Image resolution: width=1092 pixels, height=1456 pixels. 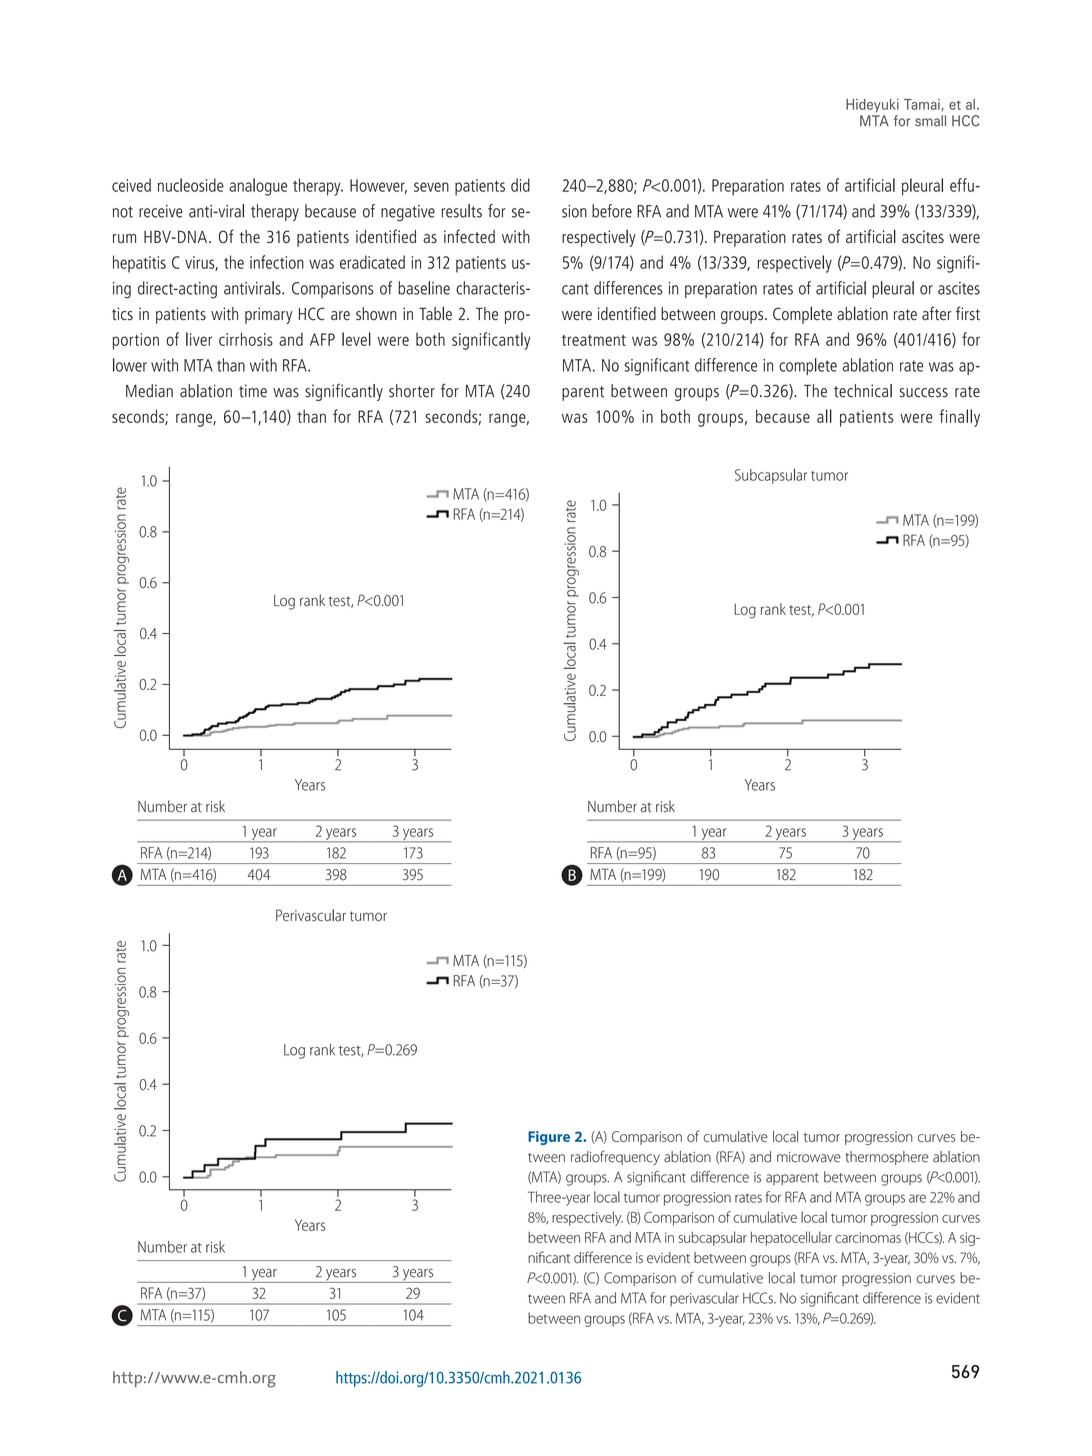 I want to click on carcinomas, so click(x=868, y=1237).
